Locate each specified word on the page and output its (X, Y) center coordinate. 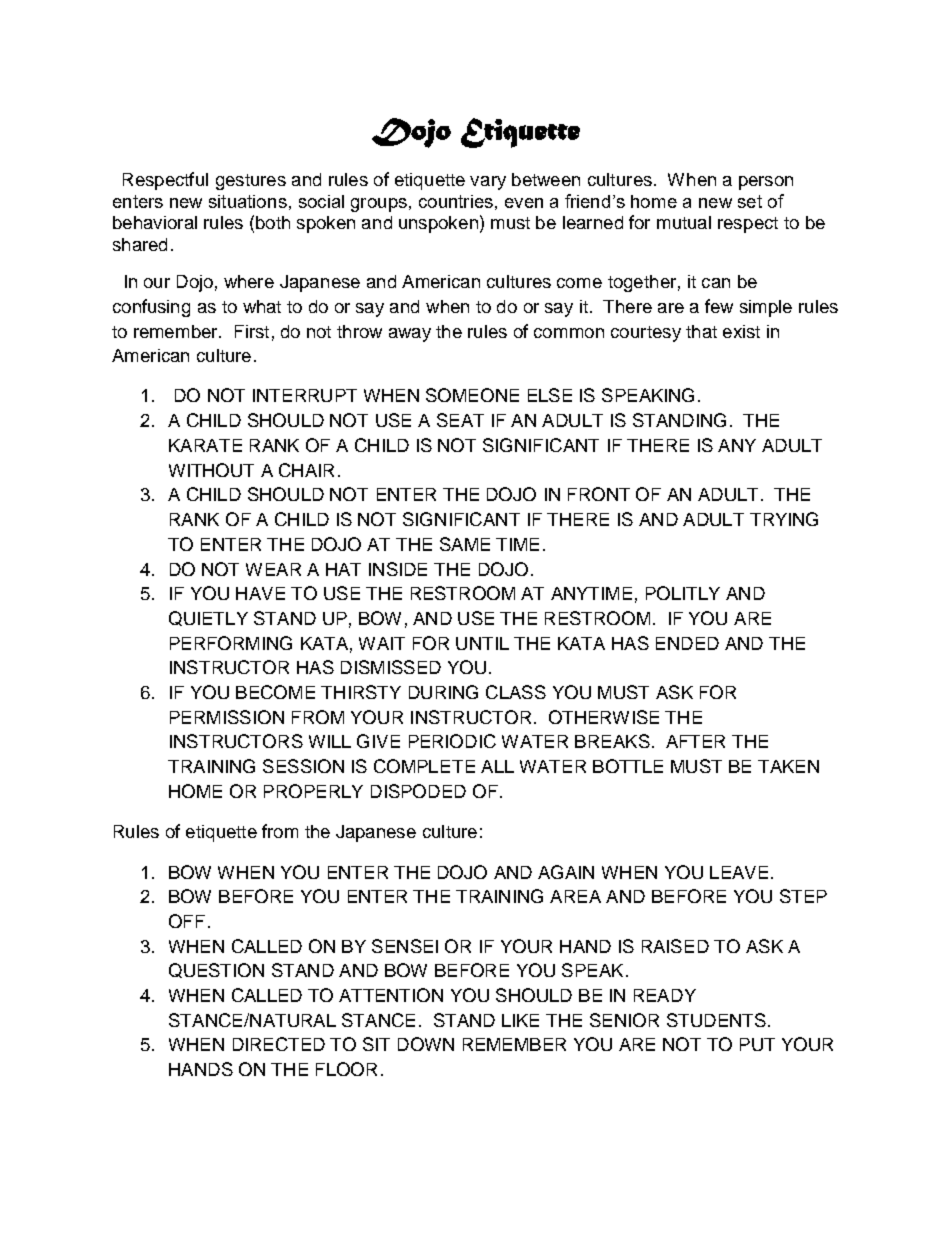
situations (248, 201)
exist (741, 331)
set (750, 201)
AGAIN (566, 872)
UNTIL (482, 643)
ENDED (687, 643)
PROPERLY (313, 791)
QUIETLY (208, 618)
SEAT (460, 420)
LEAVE (739, 872)
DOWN (426, 1044)
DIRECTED (279, 1044)
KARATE (205, 445)
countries (456, 201)
